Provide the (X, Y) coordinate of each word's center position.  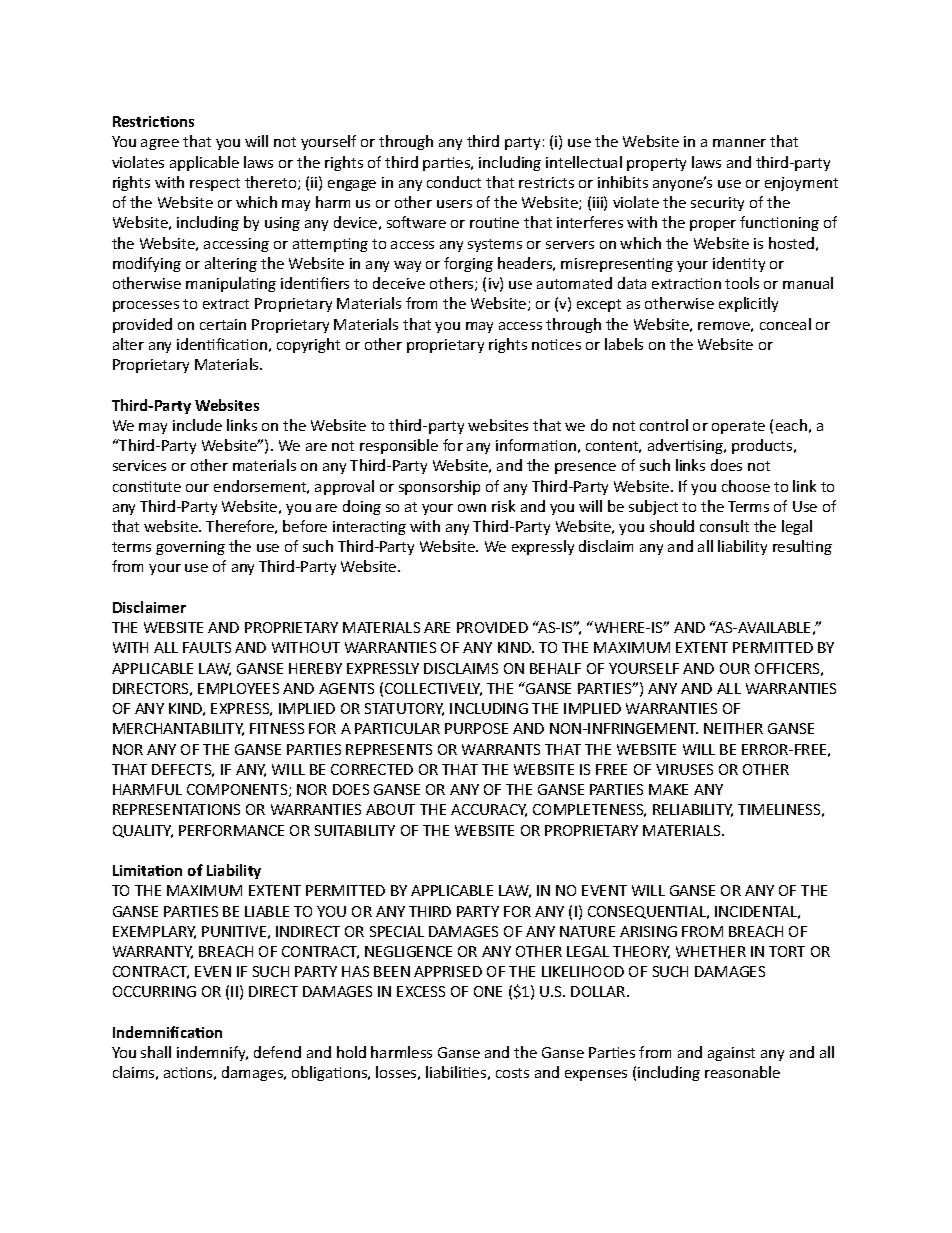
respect (215, 184)
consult (724, 526)
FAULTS (207, 647)
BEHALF (555, 668)
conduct (454, 182)
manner (739, 143)
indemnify (212, 1053)
